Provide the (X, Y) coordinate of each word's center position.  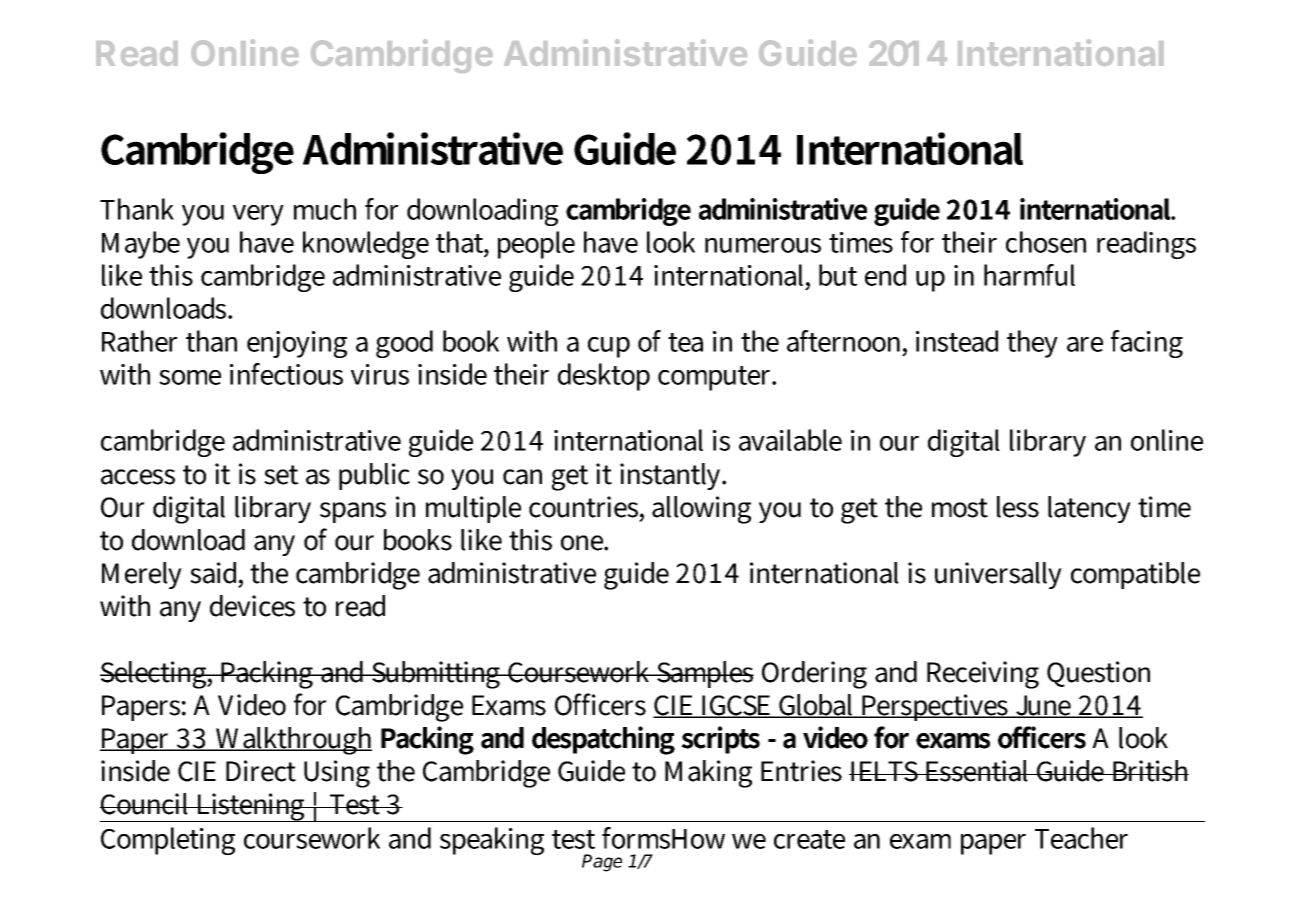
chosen (1046, 242)
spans (353, 512)
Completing (168, 841)
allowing (701, 510)
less (1018, 507)
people (536, 245)
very (258, 215)
